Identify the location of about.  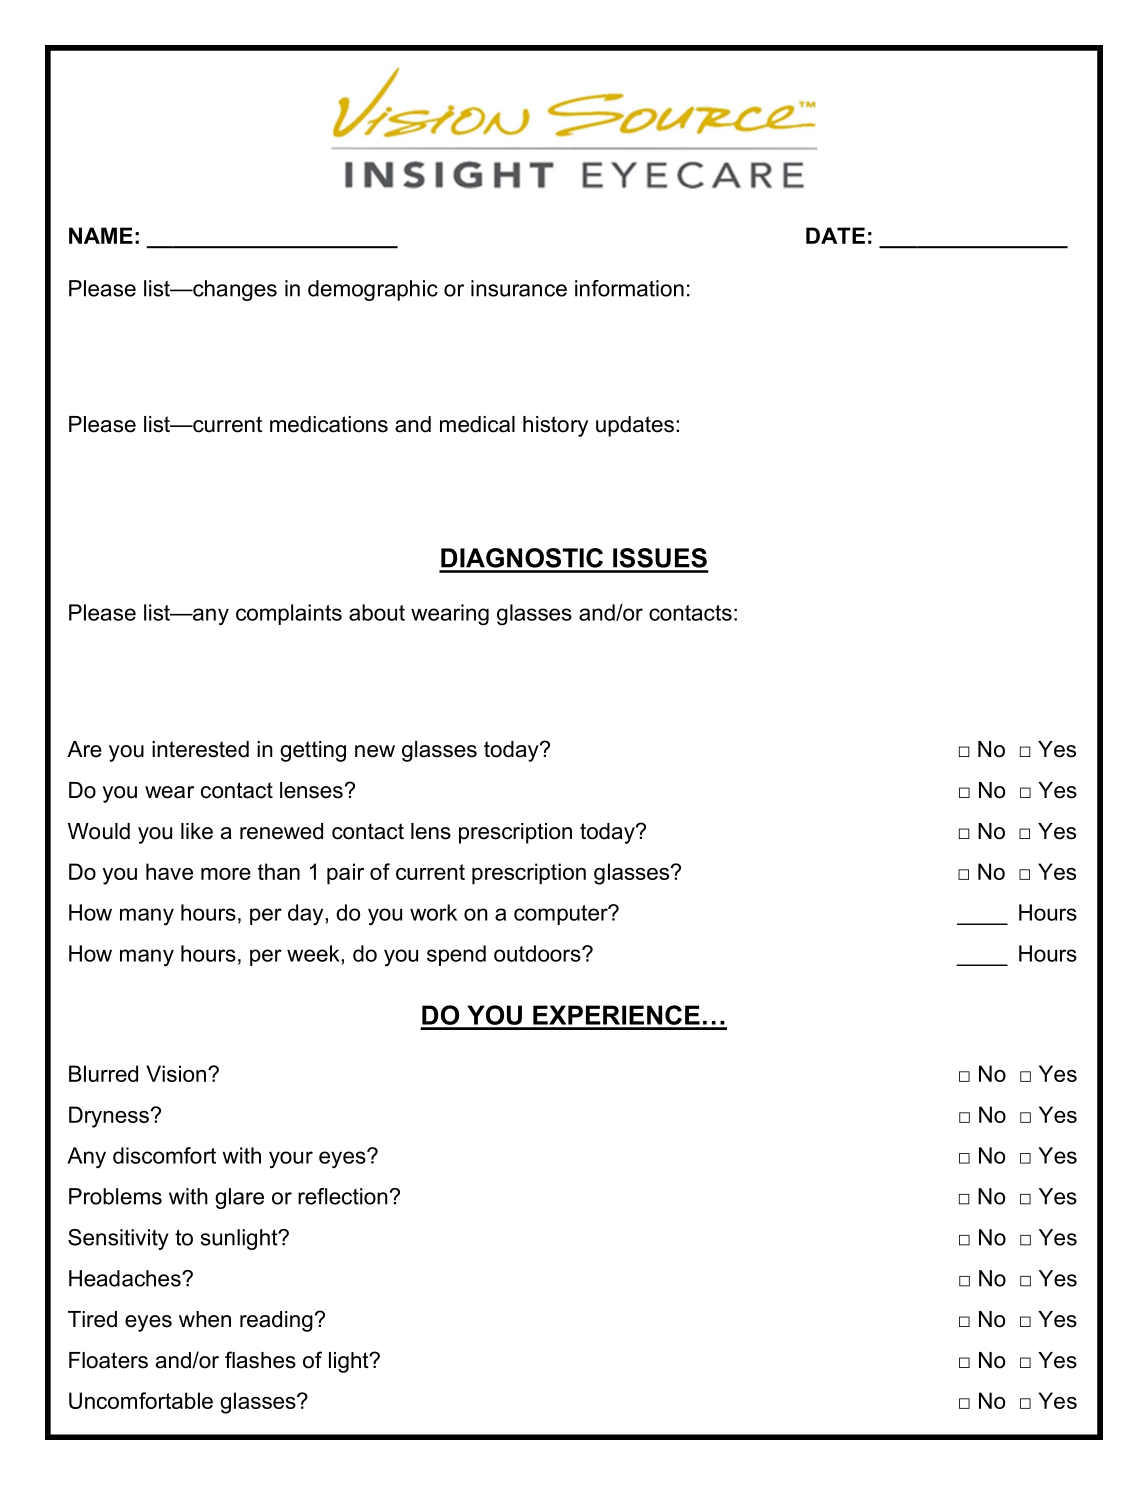
(377, 612).
